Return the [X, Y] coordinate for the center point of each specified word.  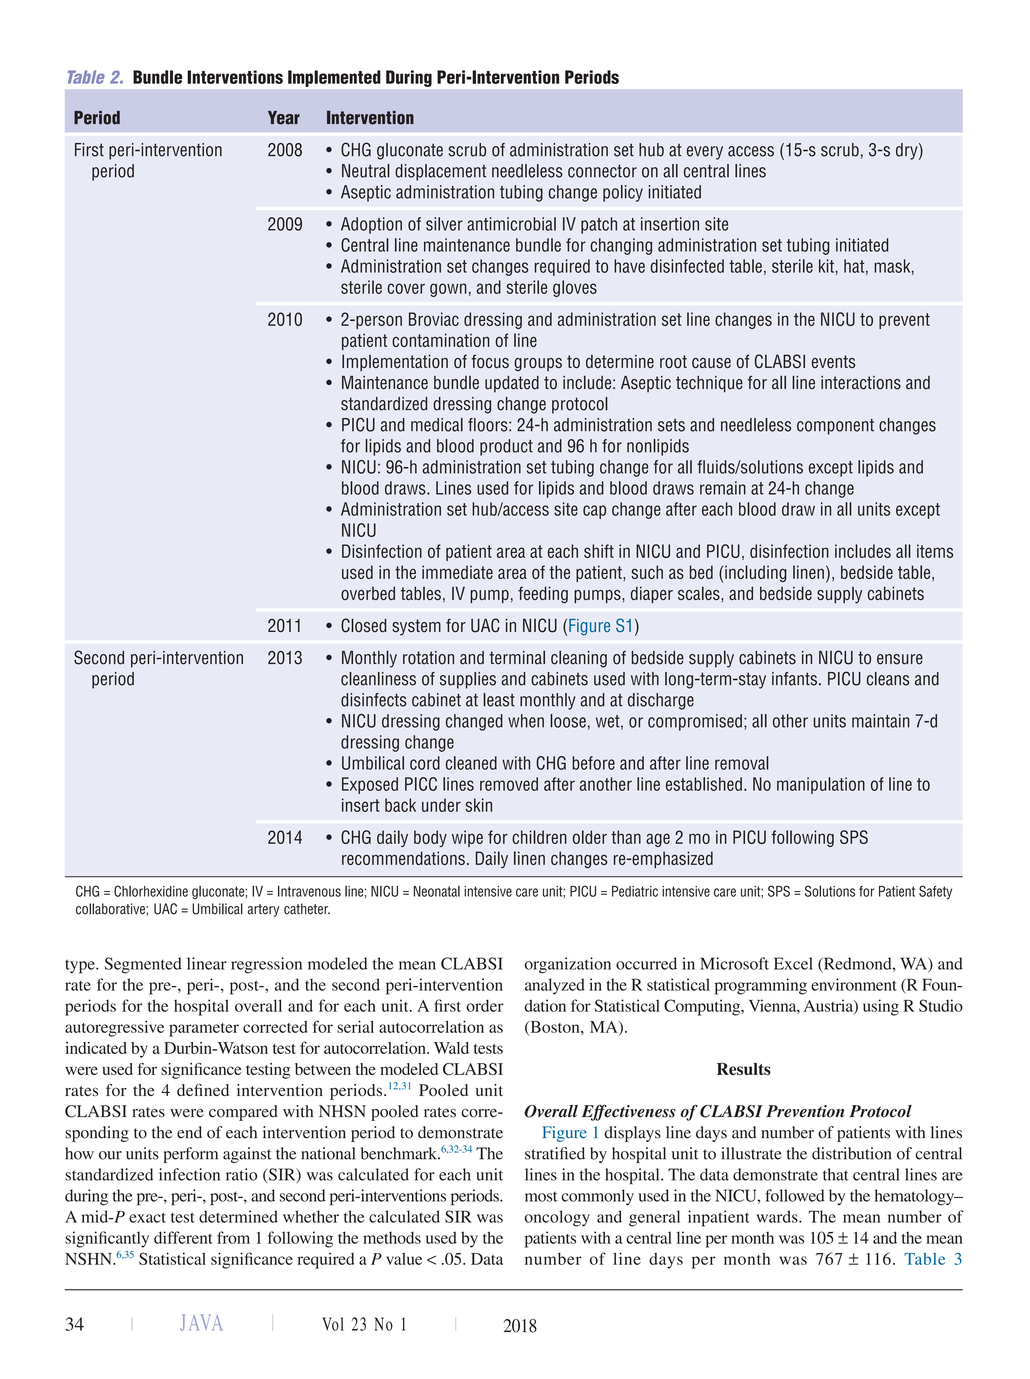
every [705, 153]
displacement [440, 172]
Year [284, 118]
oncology [557, 1218]
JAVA [201, 1322]
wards [778, 1216]
